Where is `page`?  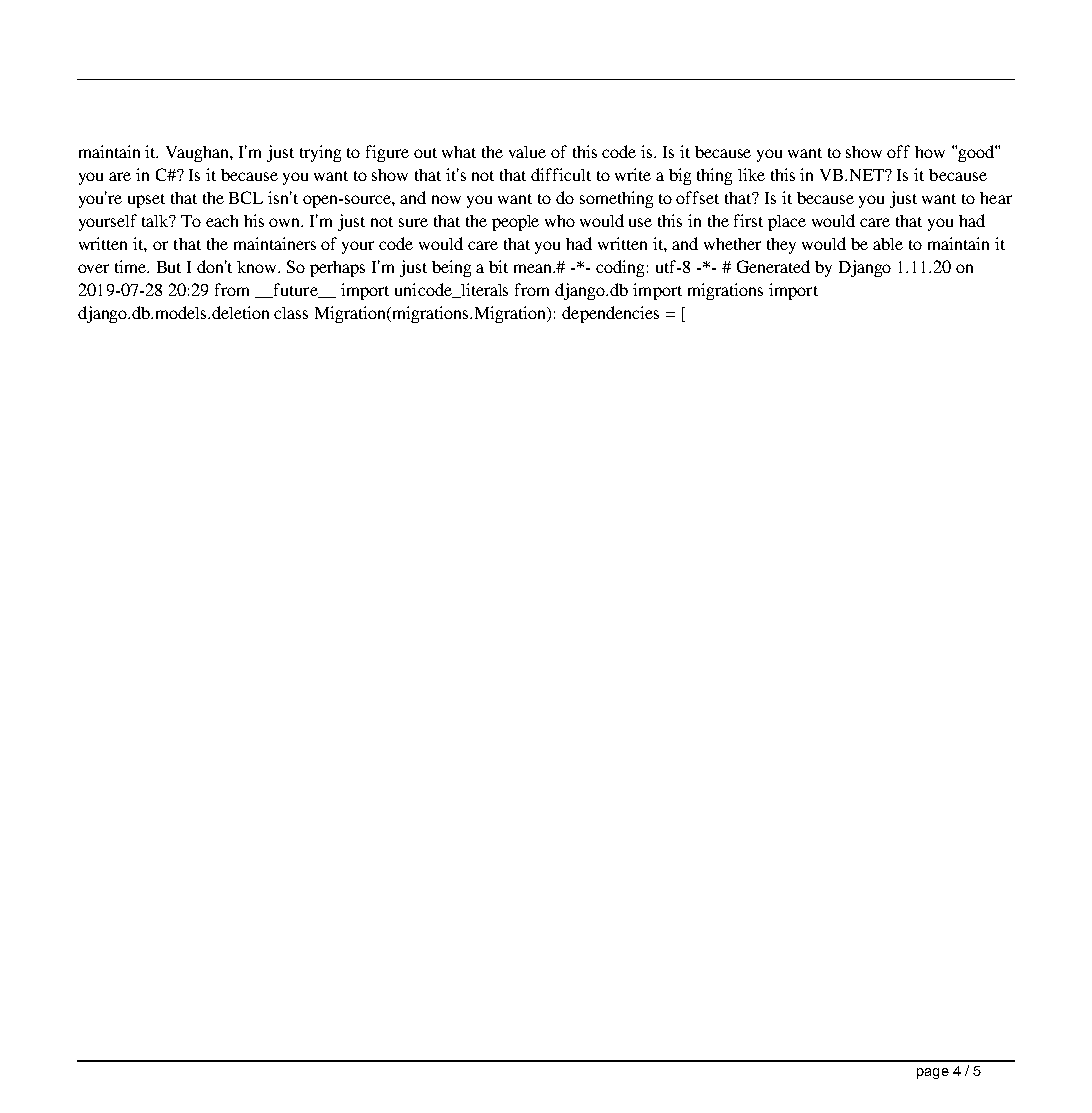 page is located at coordinates (933, 1073).
